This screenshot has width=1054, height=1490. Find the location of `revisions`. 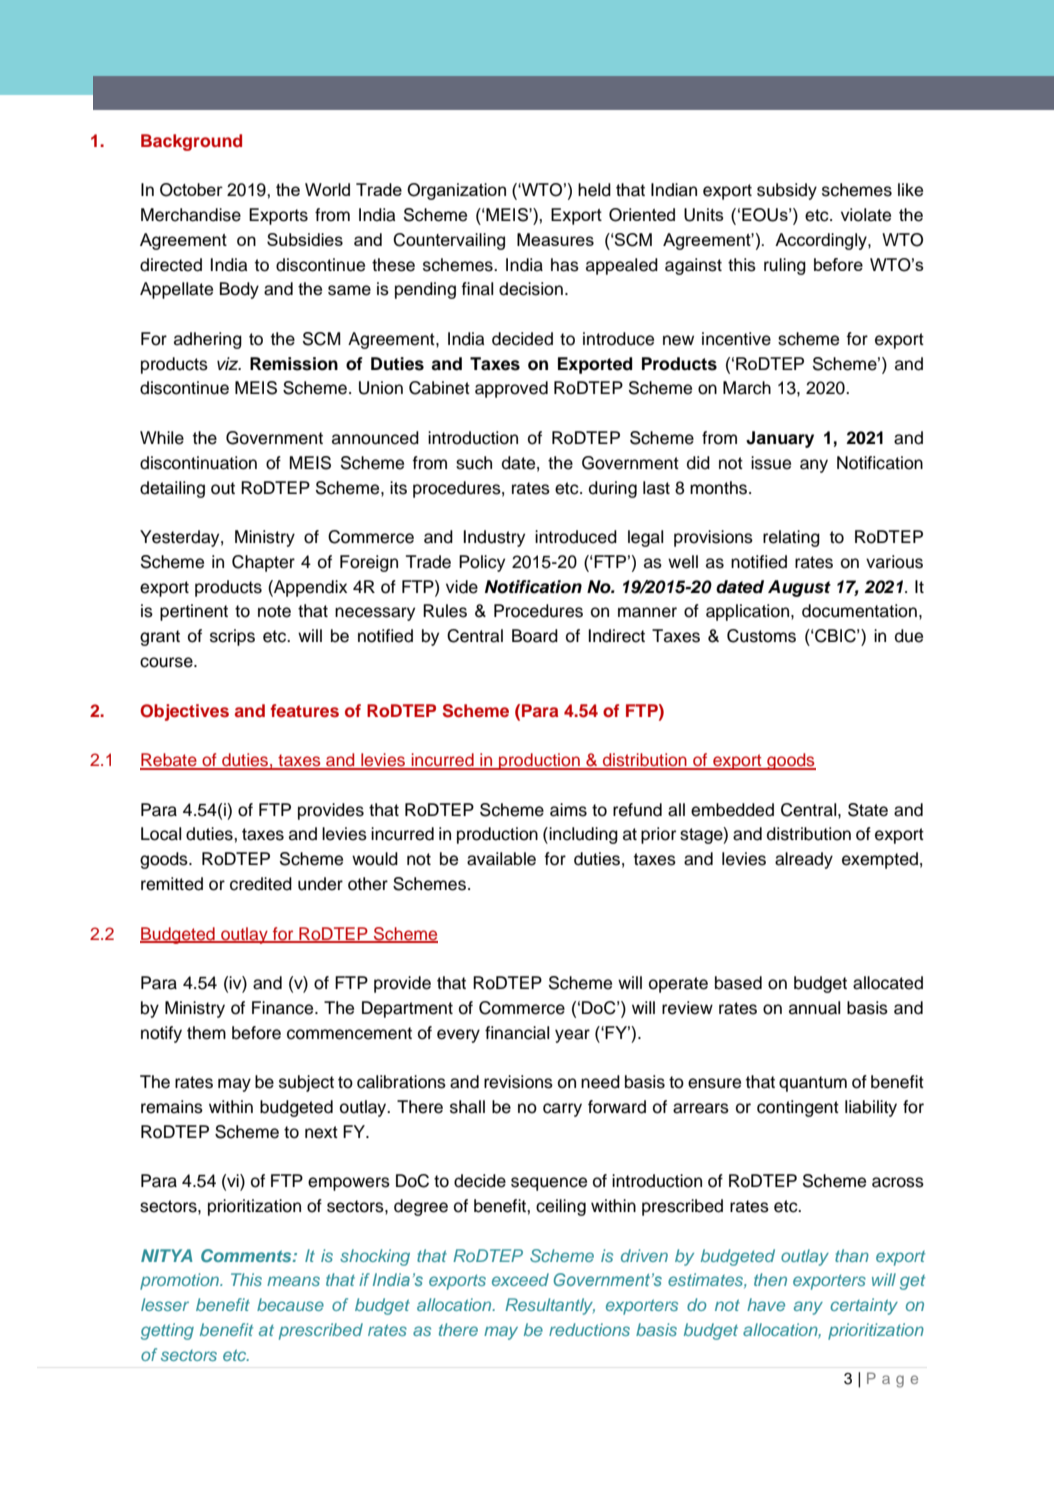

revisions is located at coordinates (518, 1082).
